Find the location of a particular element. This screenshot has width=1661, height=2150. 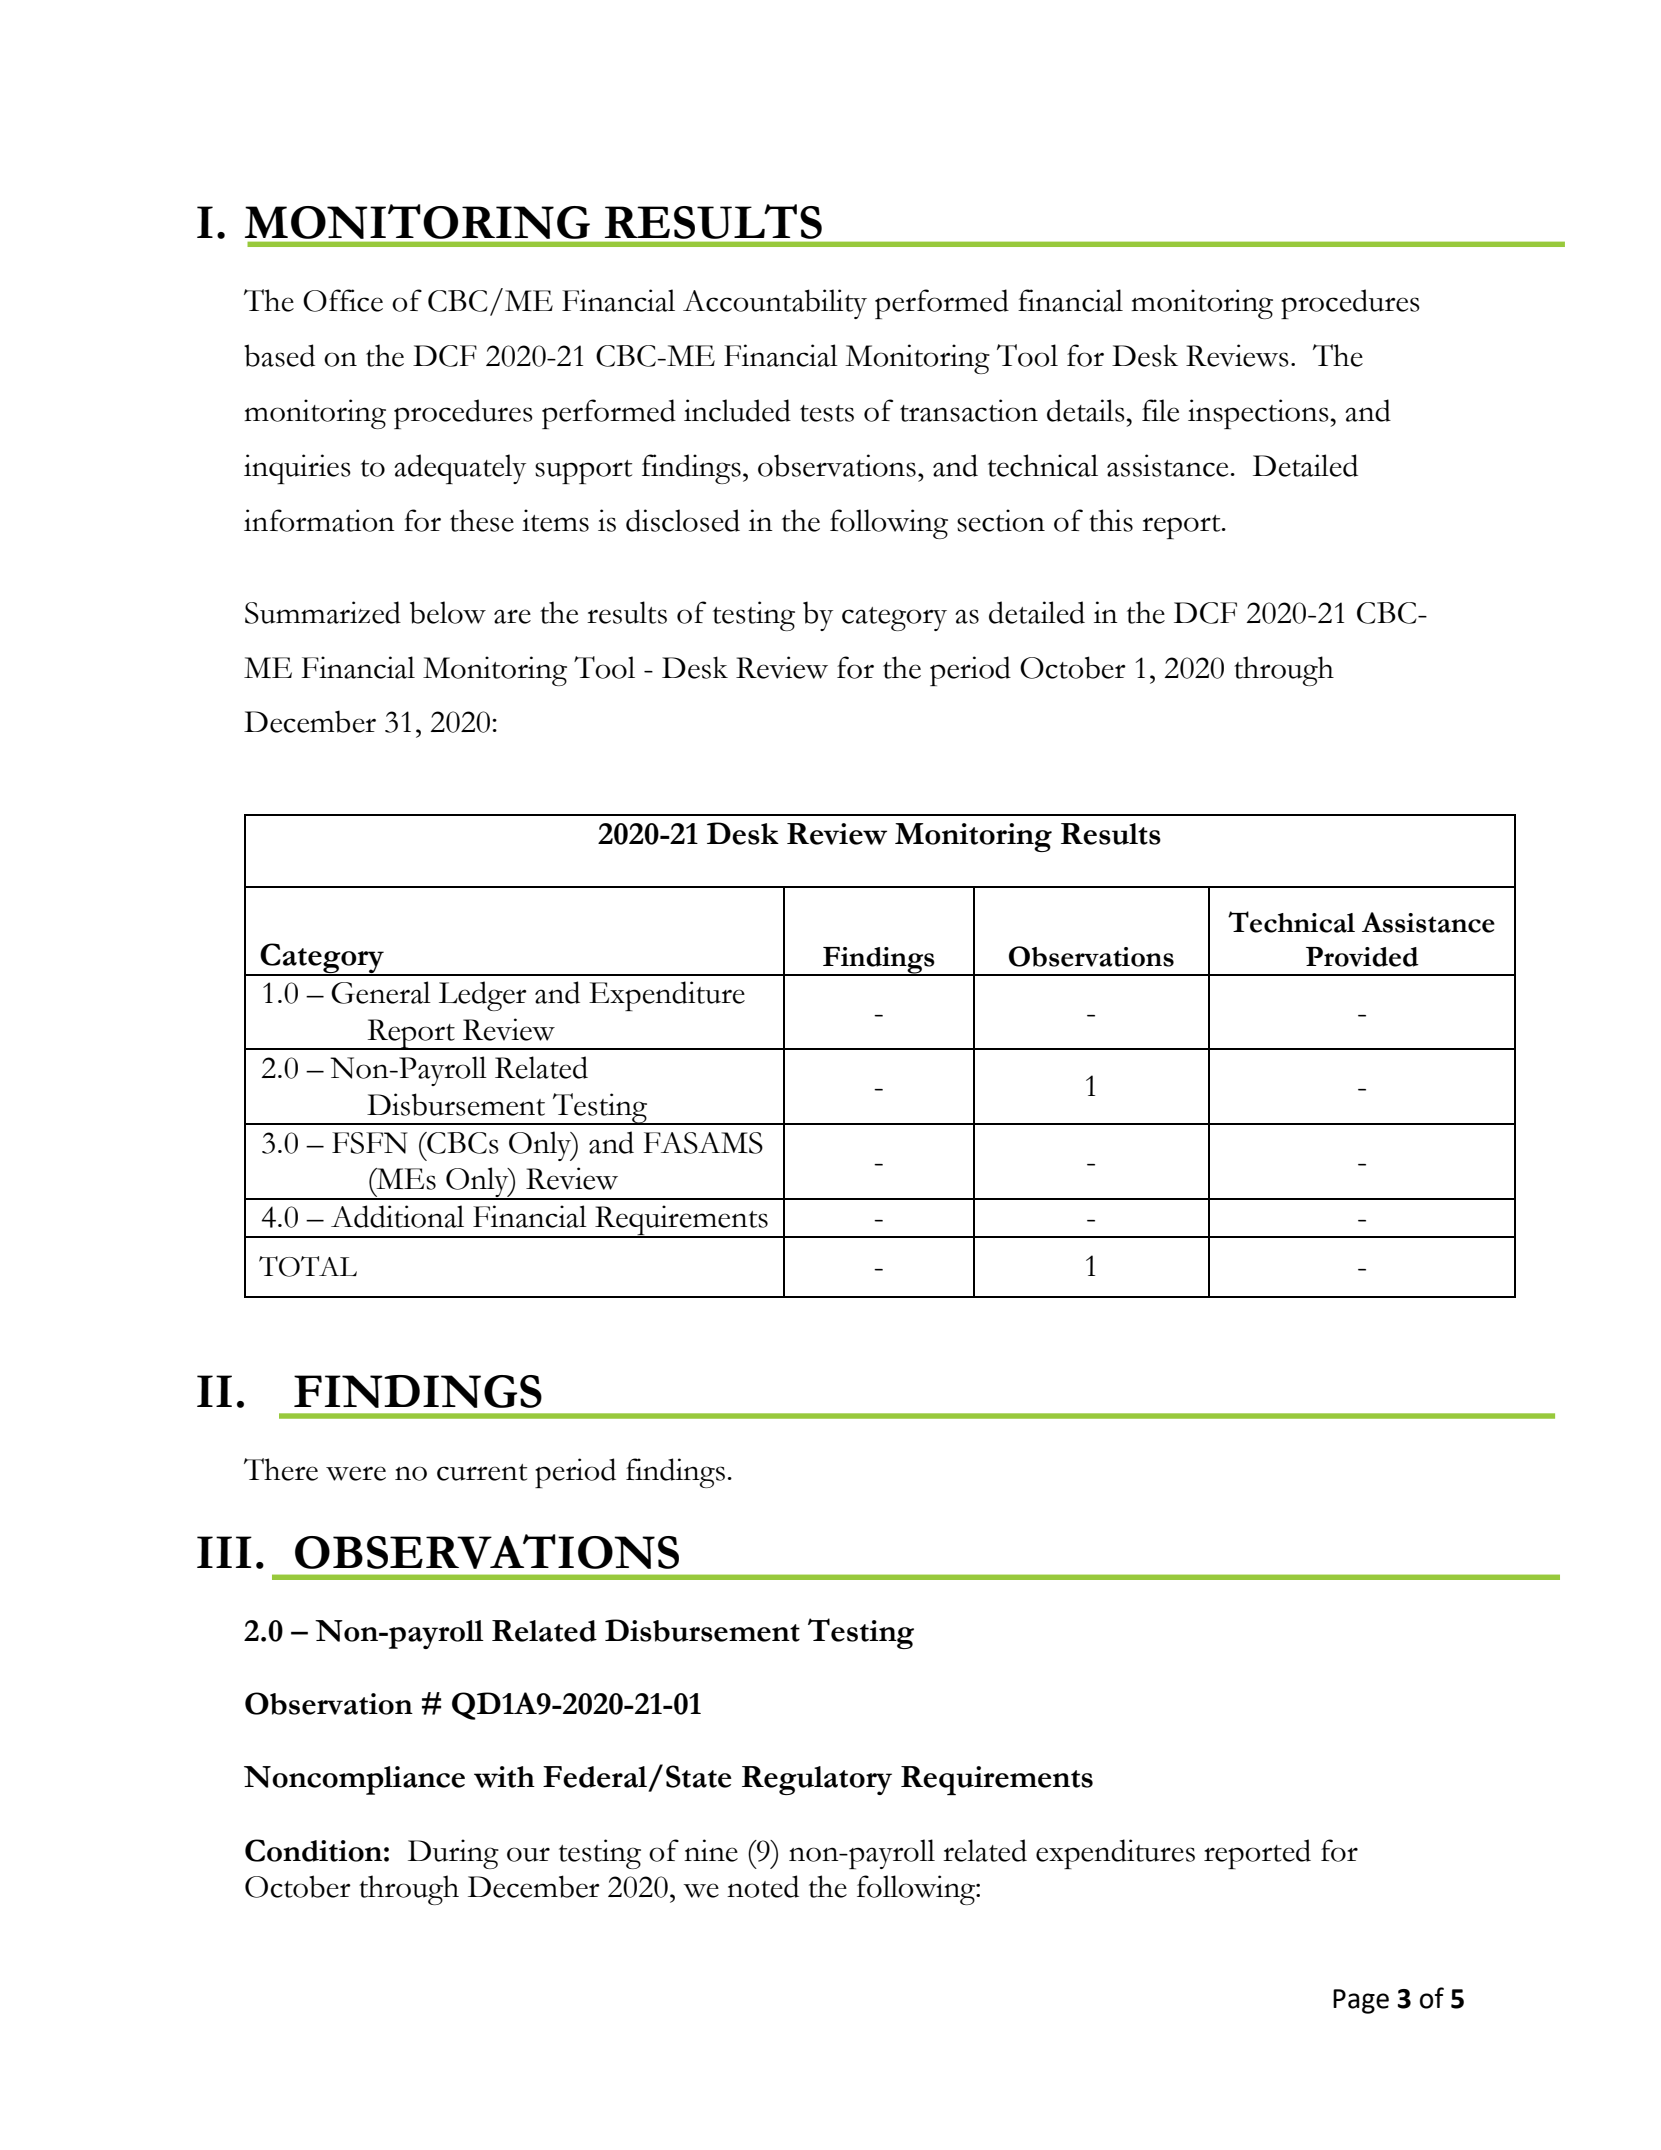

Provided is located at coordinates (1362, 957).
